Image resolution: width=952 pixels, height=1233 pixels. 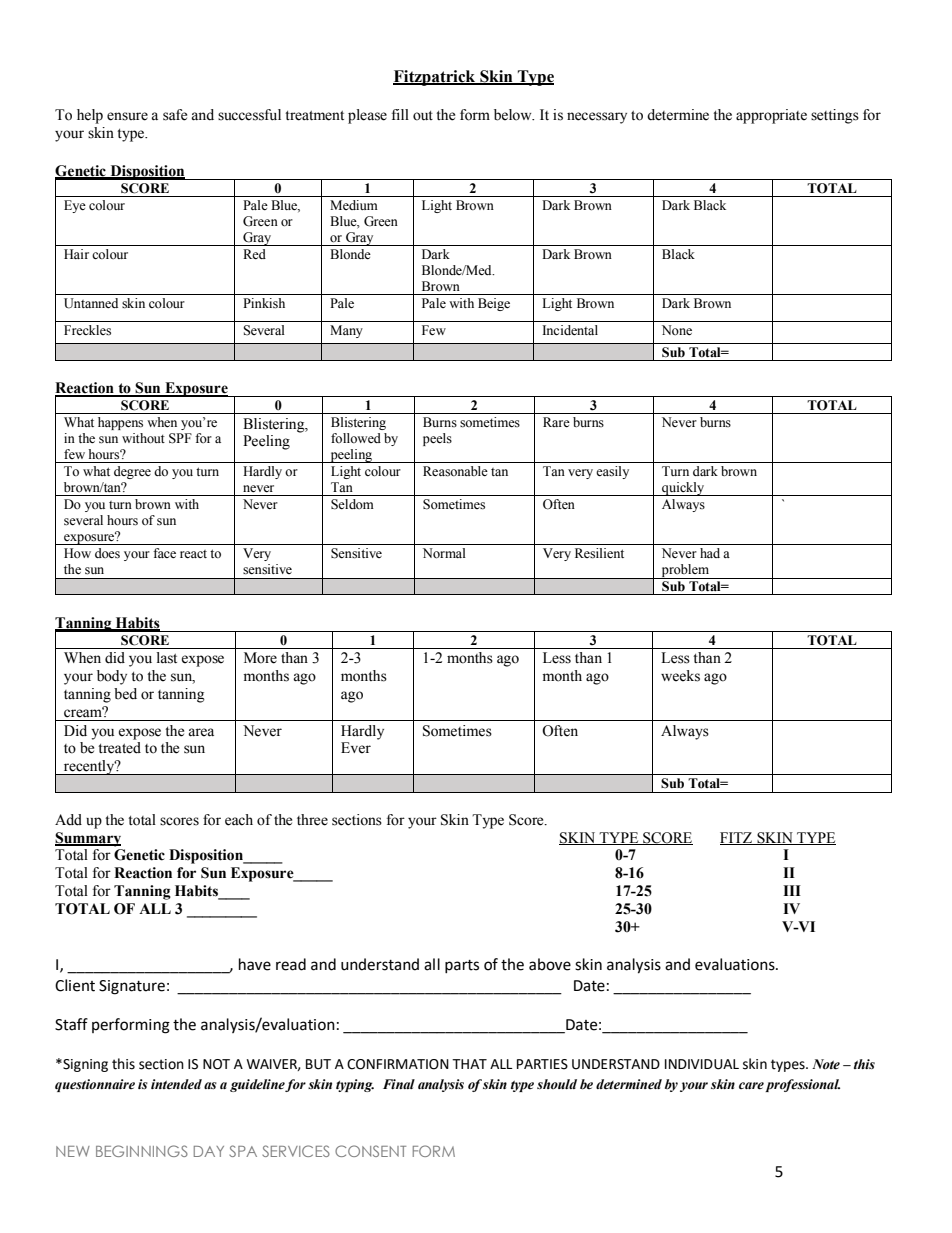 What do you see at coordinates (180, 438) in the page?
I see `SPF` at bounding box center [180, 438].
